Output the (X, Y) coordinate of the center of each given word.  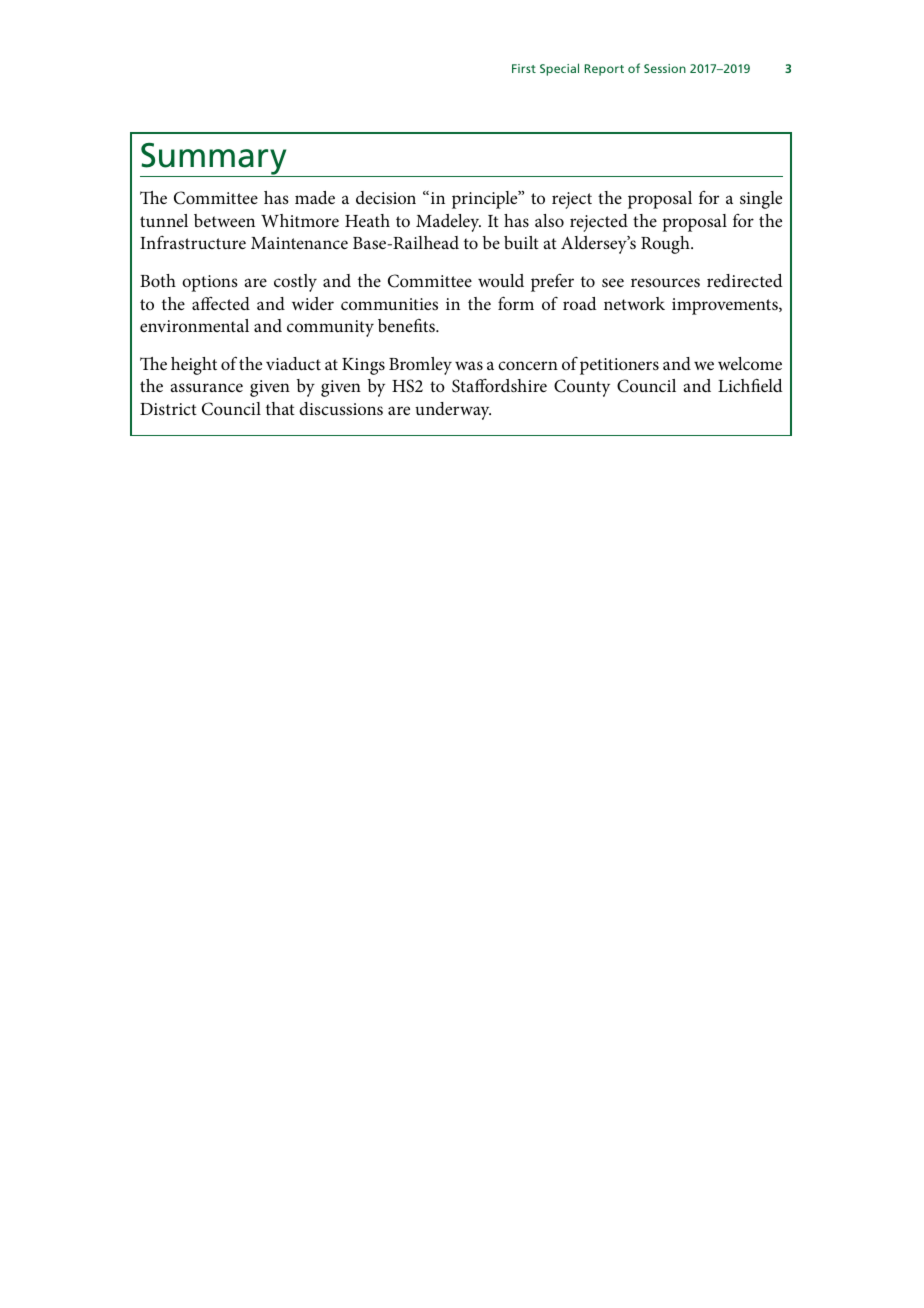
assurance (207, 388)
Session (665, 68)
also (549, 220)
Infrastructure (193, 242)
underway (453, 411)
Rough (666, 245)
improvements (726, 306)
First (524, 68)
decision (386, 197)
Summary (214, 160)
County (582, 388)
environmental (194, 325)
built (521, 242)
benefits (407, 325)
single (761, 200)
